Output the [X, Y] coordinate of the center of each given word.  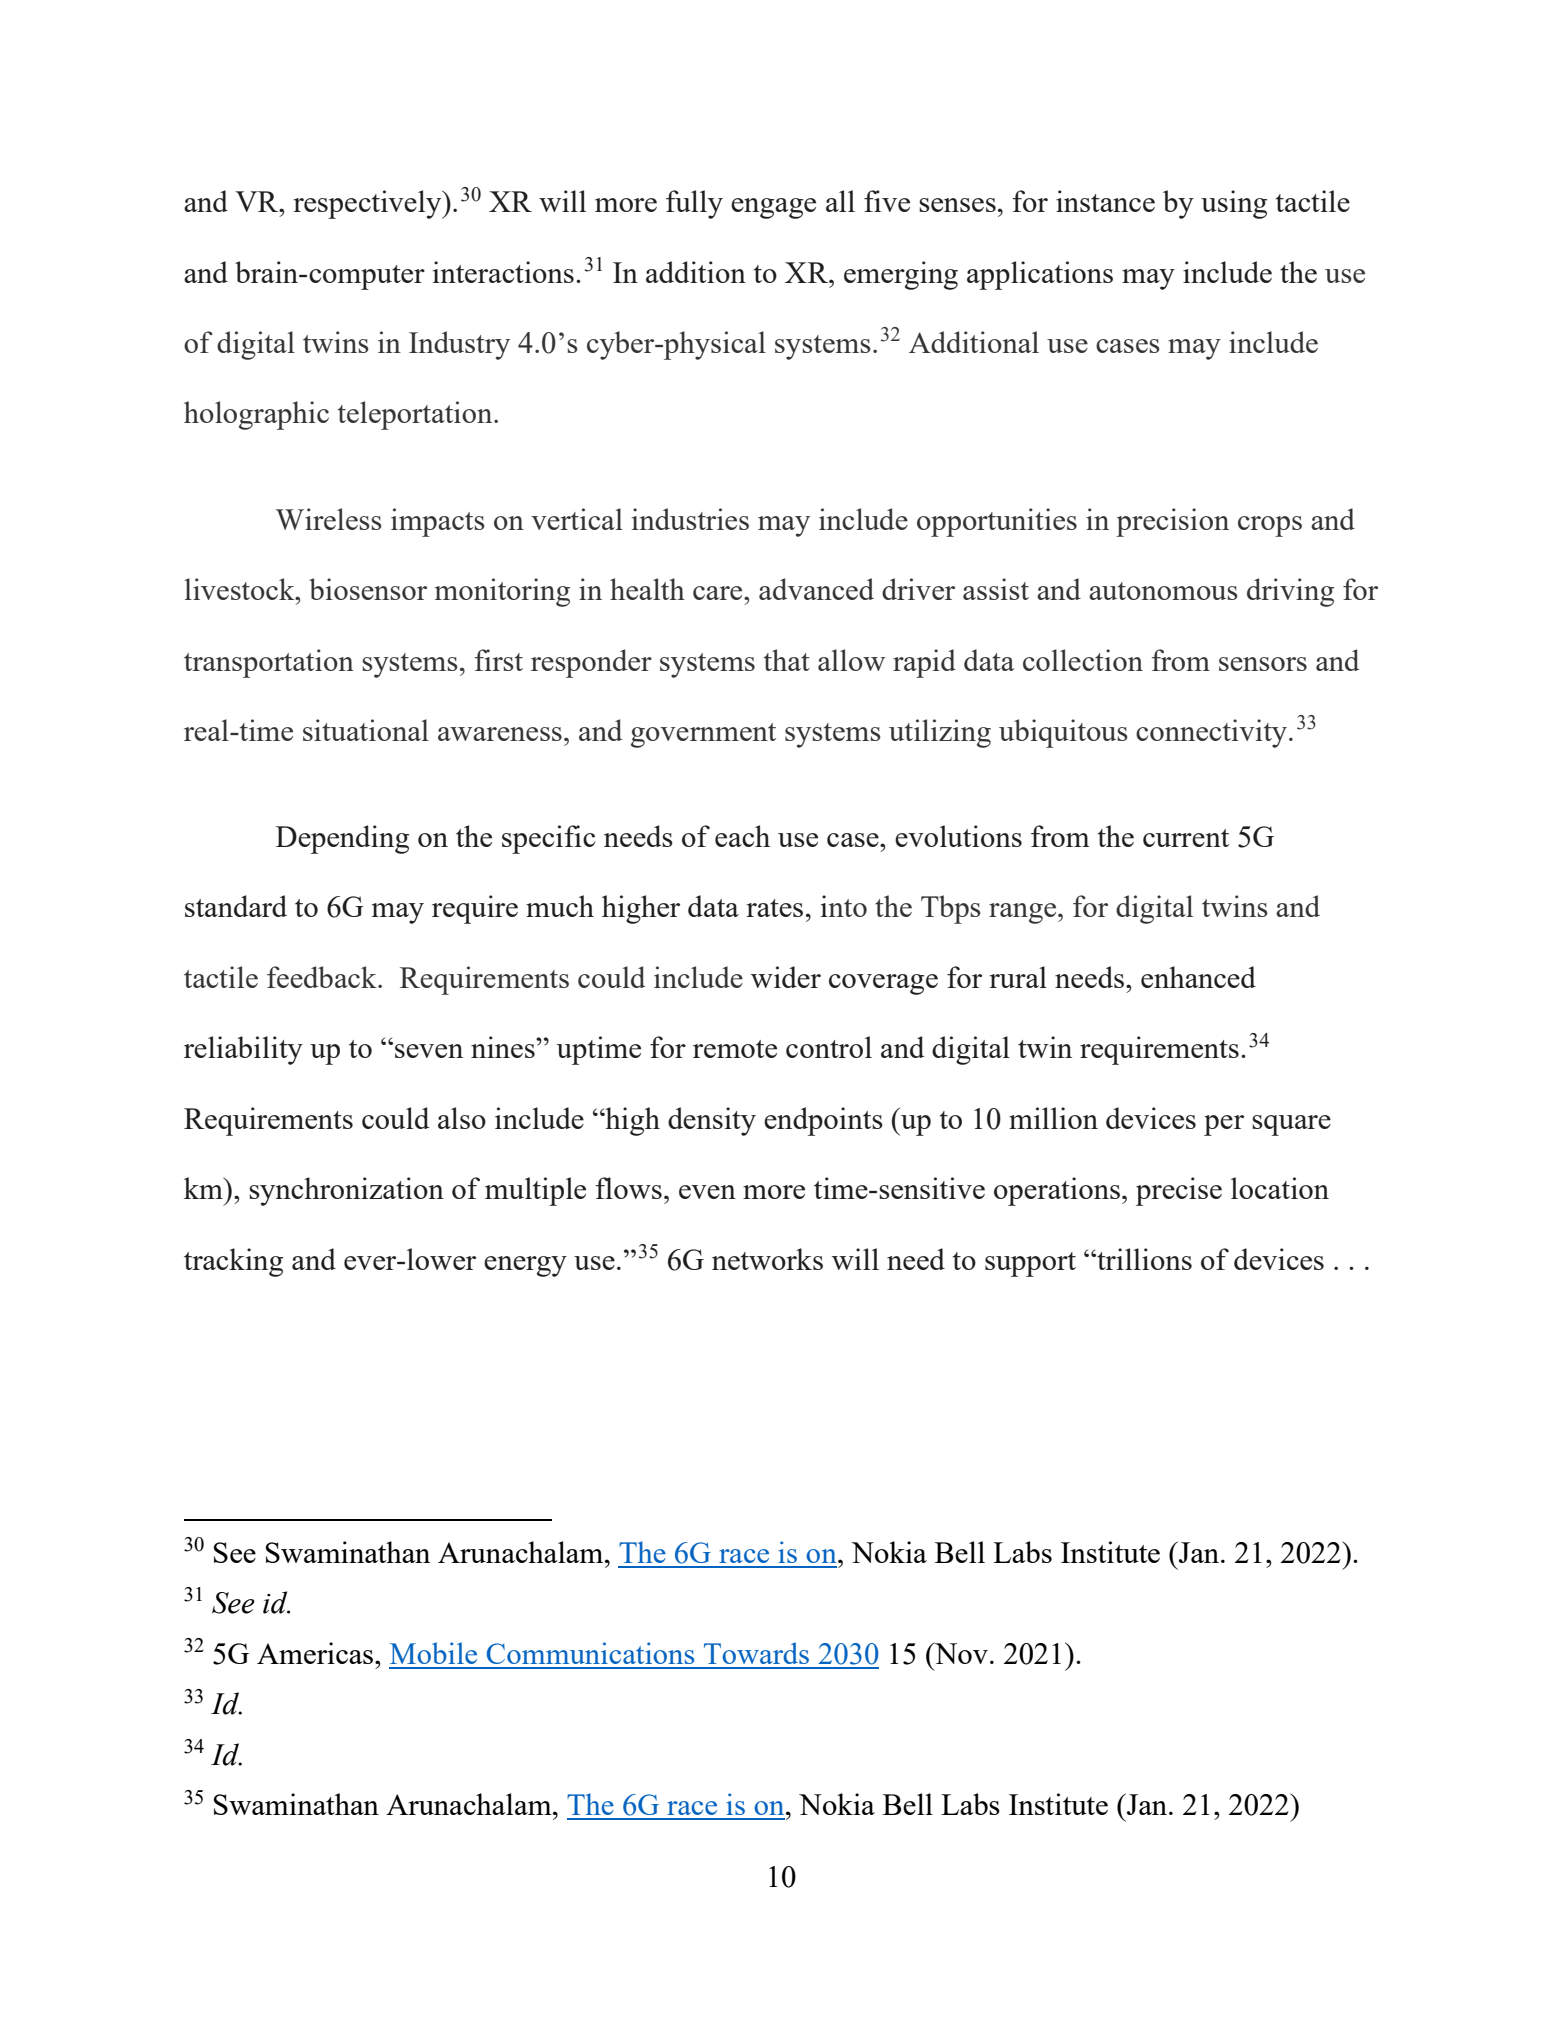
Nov [960, 1653]
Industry [459, 345]
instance [1105, 201]
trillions [1143, 1259]
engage [773, 208]
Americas [316, 1653]
